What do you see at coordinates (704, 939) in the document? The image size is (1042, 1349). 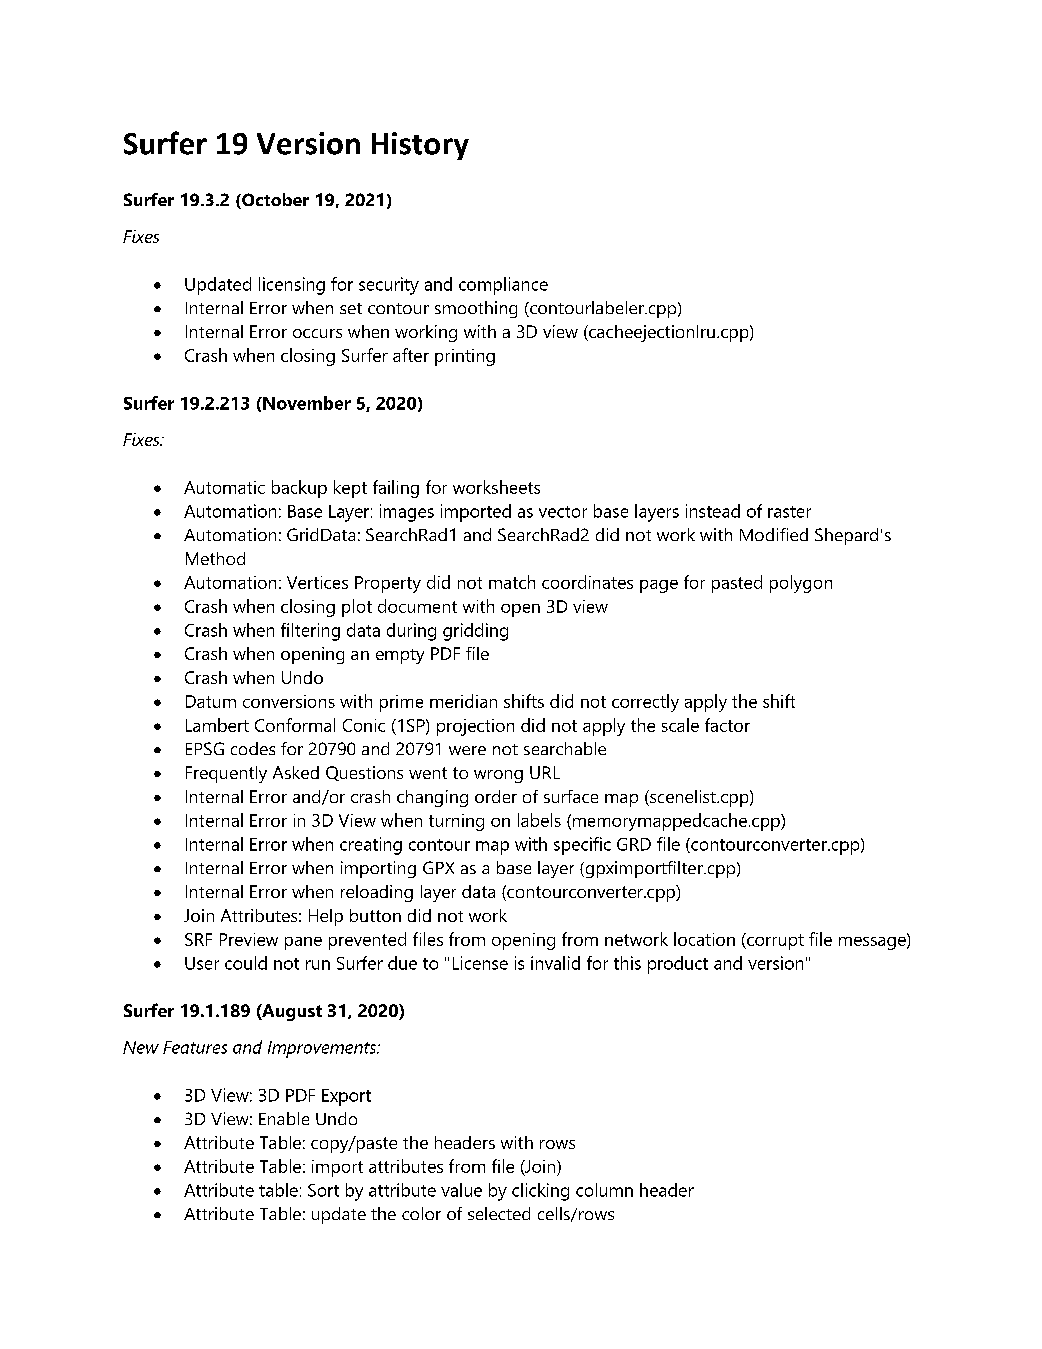 I see `location` at bounding box center [704, 939].
